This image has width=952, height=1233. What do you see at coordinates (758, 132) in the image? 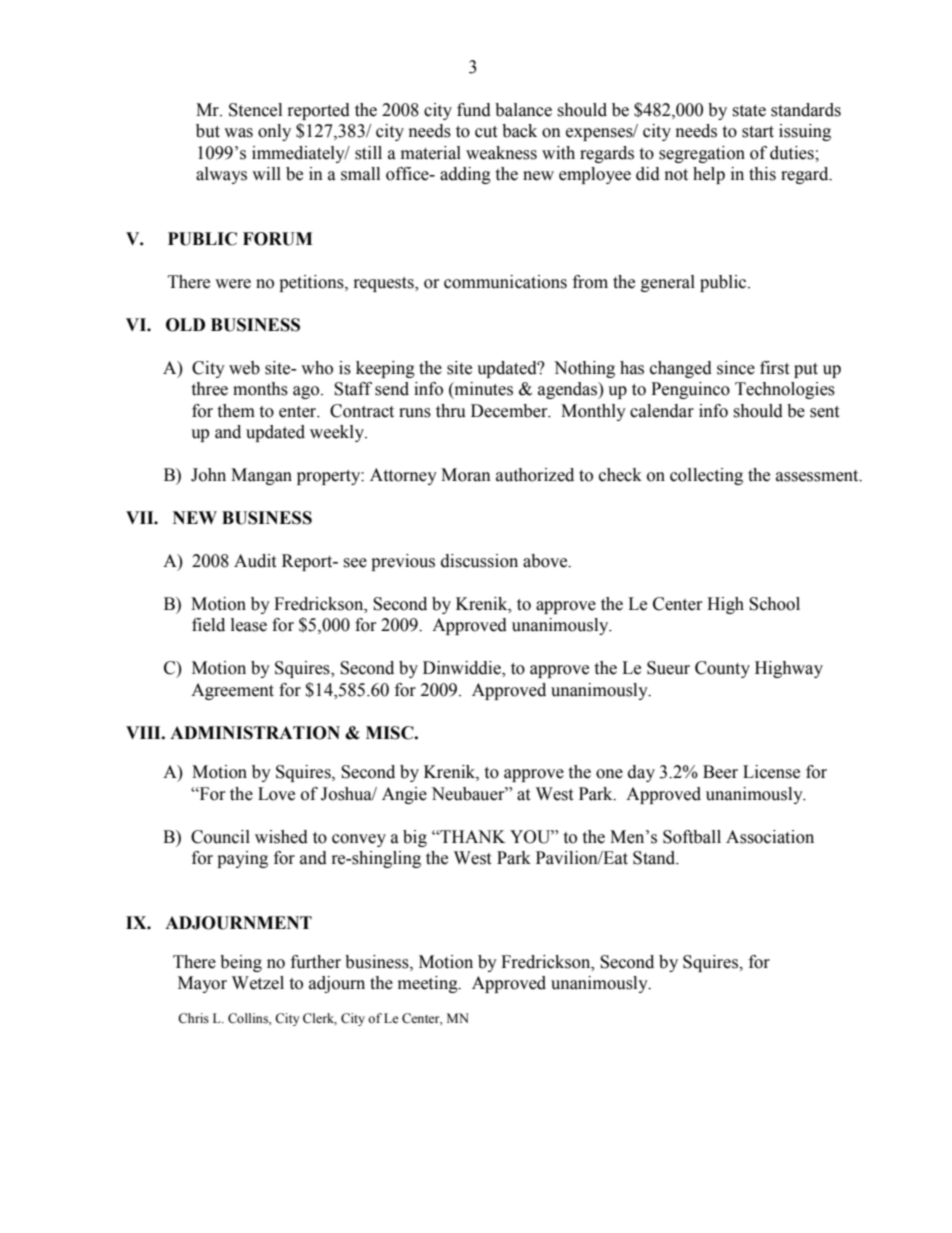
I see `start` at bounding box center [758, 132].
